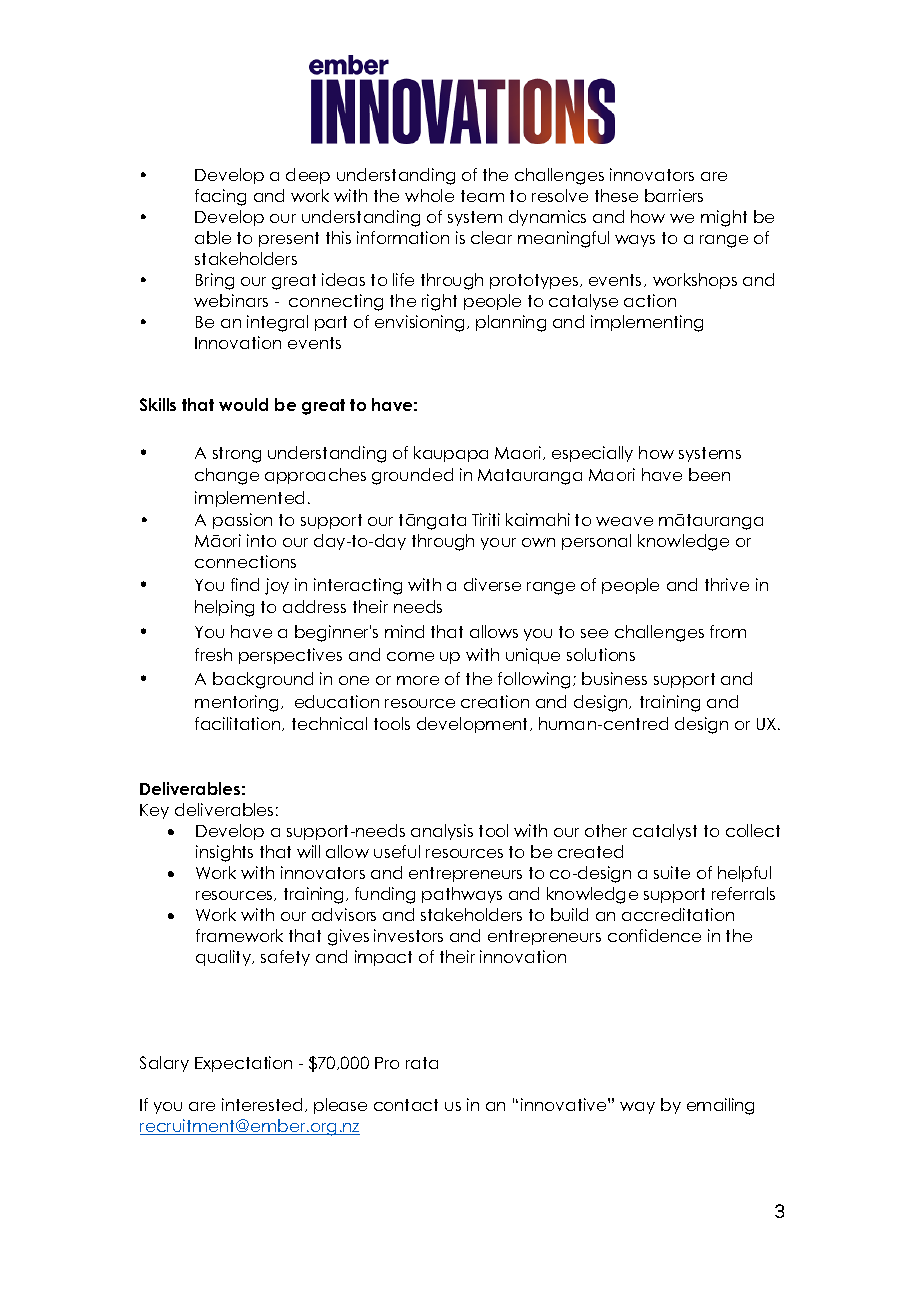 The height and width of the screenshot is (1308, 924). What do you see at coordinates (249, 499) in the screenshot?
I see `implemented` at bounding box center [249, 499].
